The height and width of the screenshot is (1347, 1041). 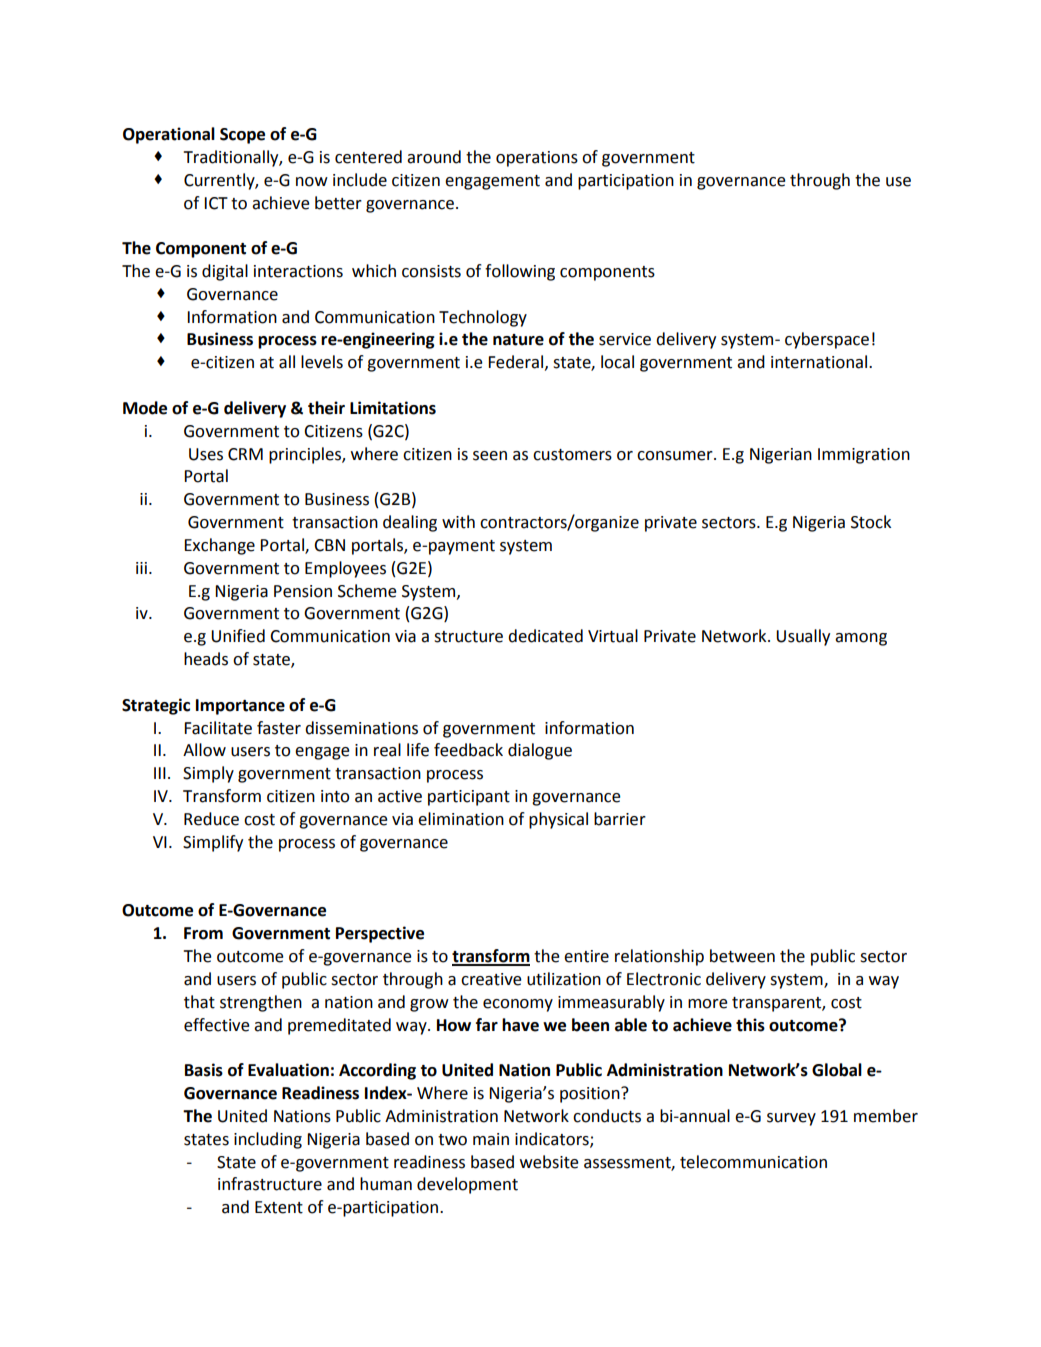 What do you see at coordinates (458, 522) in the screenshot?
I see `with` at bounding box center [458, 522].
